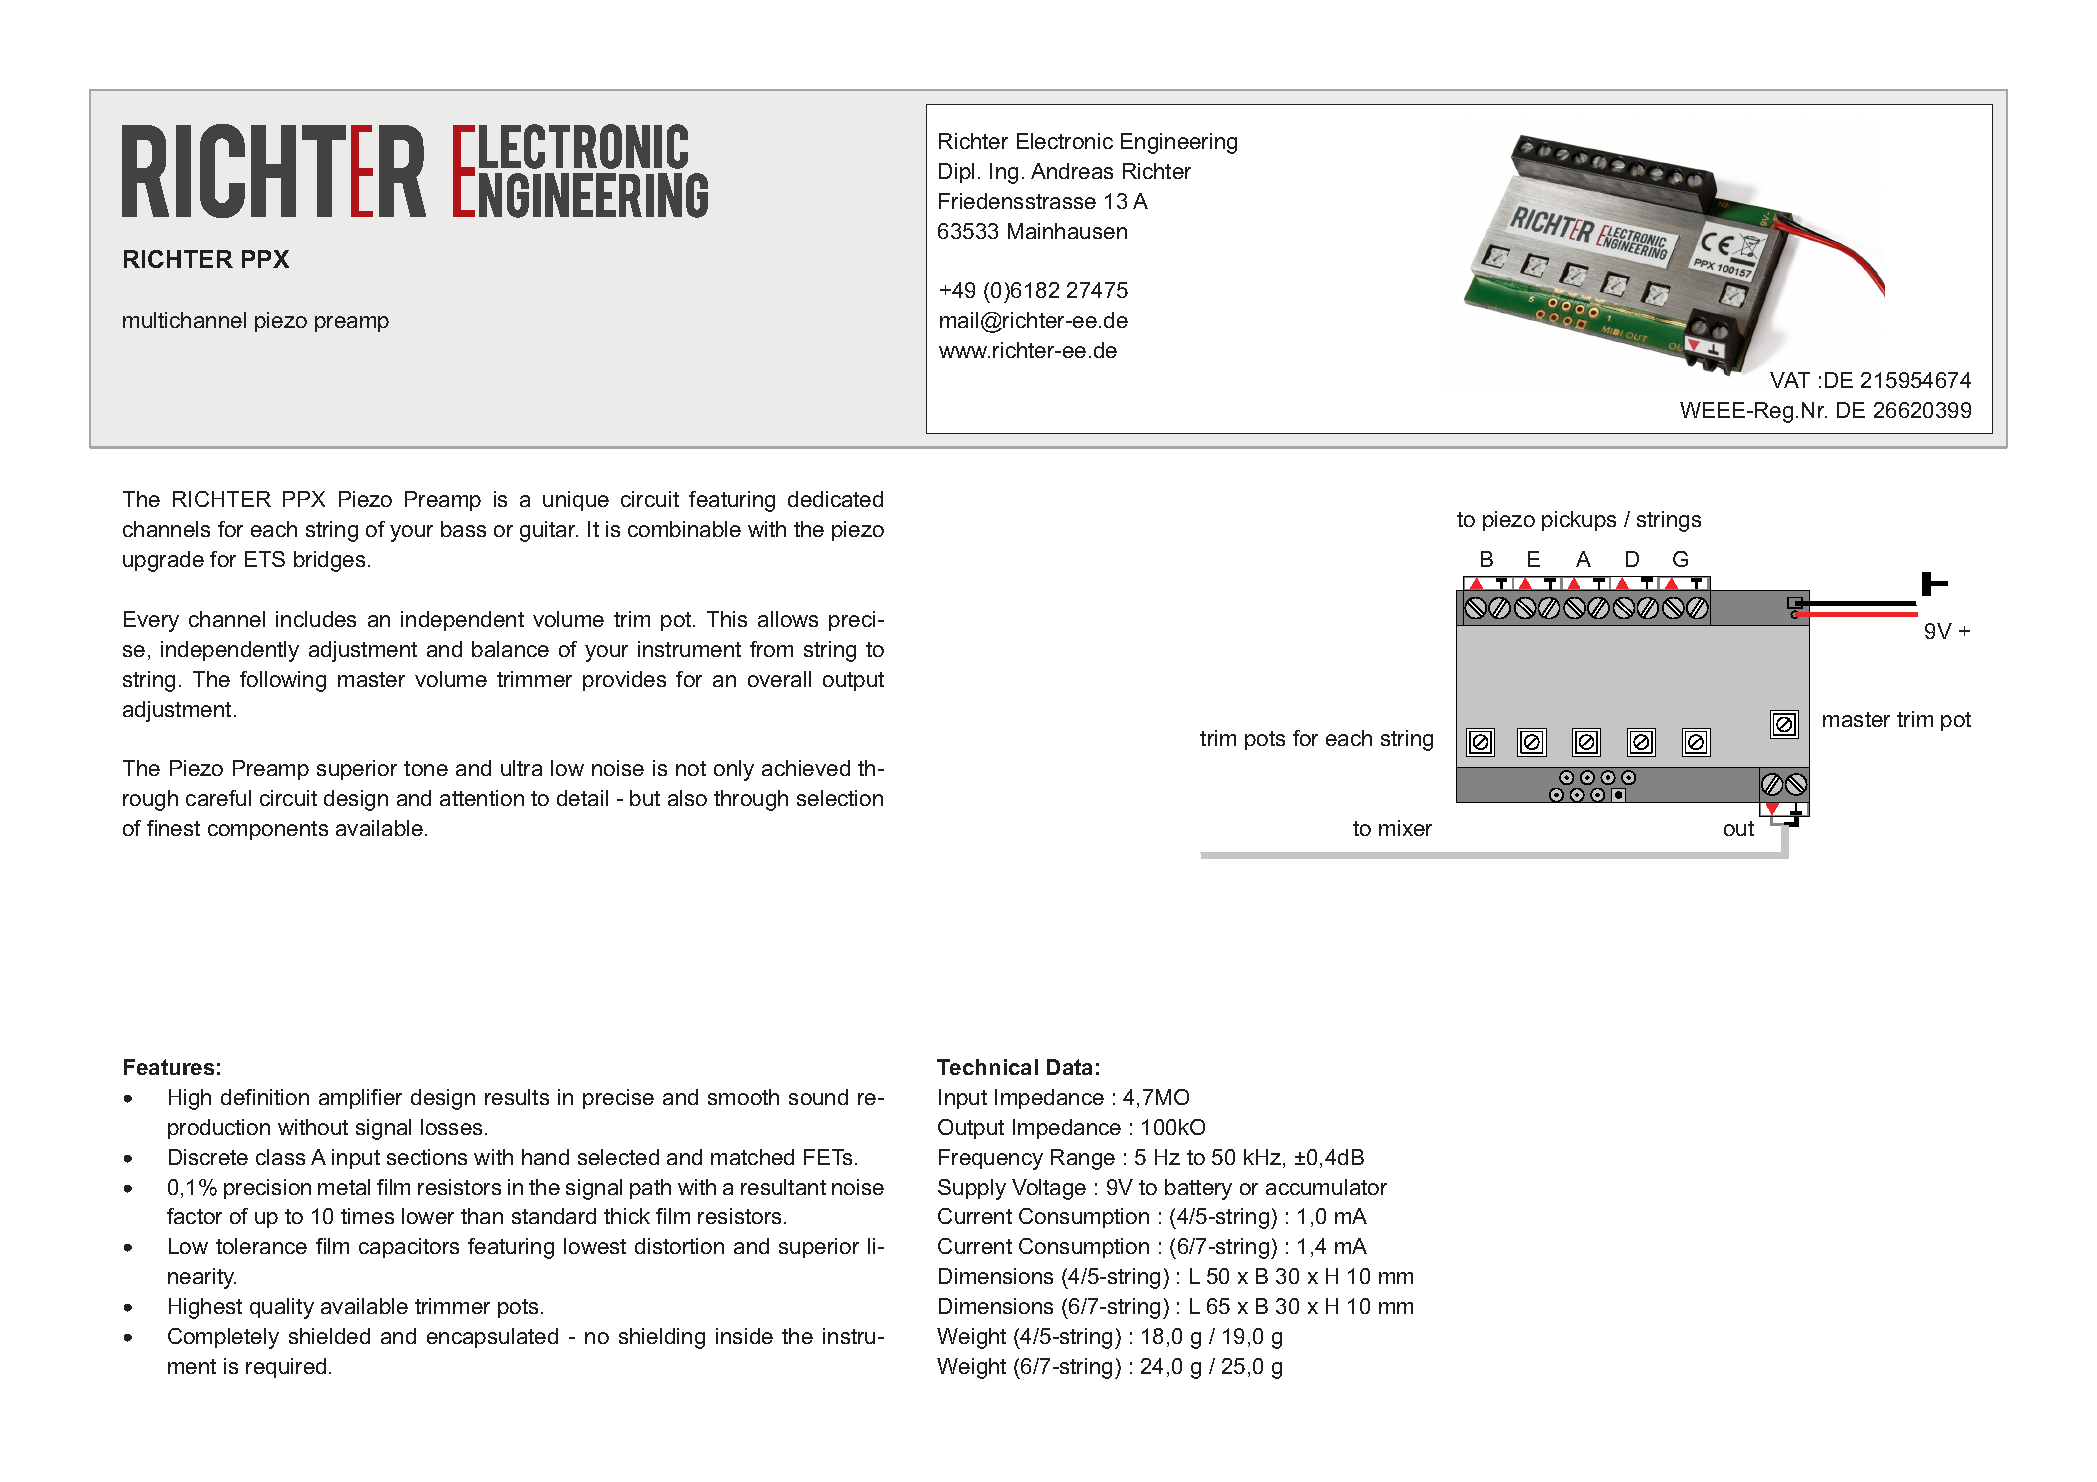 This screenshot has height=1482, width=2097. Describe the element at coordinates (1179, 143) in the screenshot. I see `Engineering` at that location.
